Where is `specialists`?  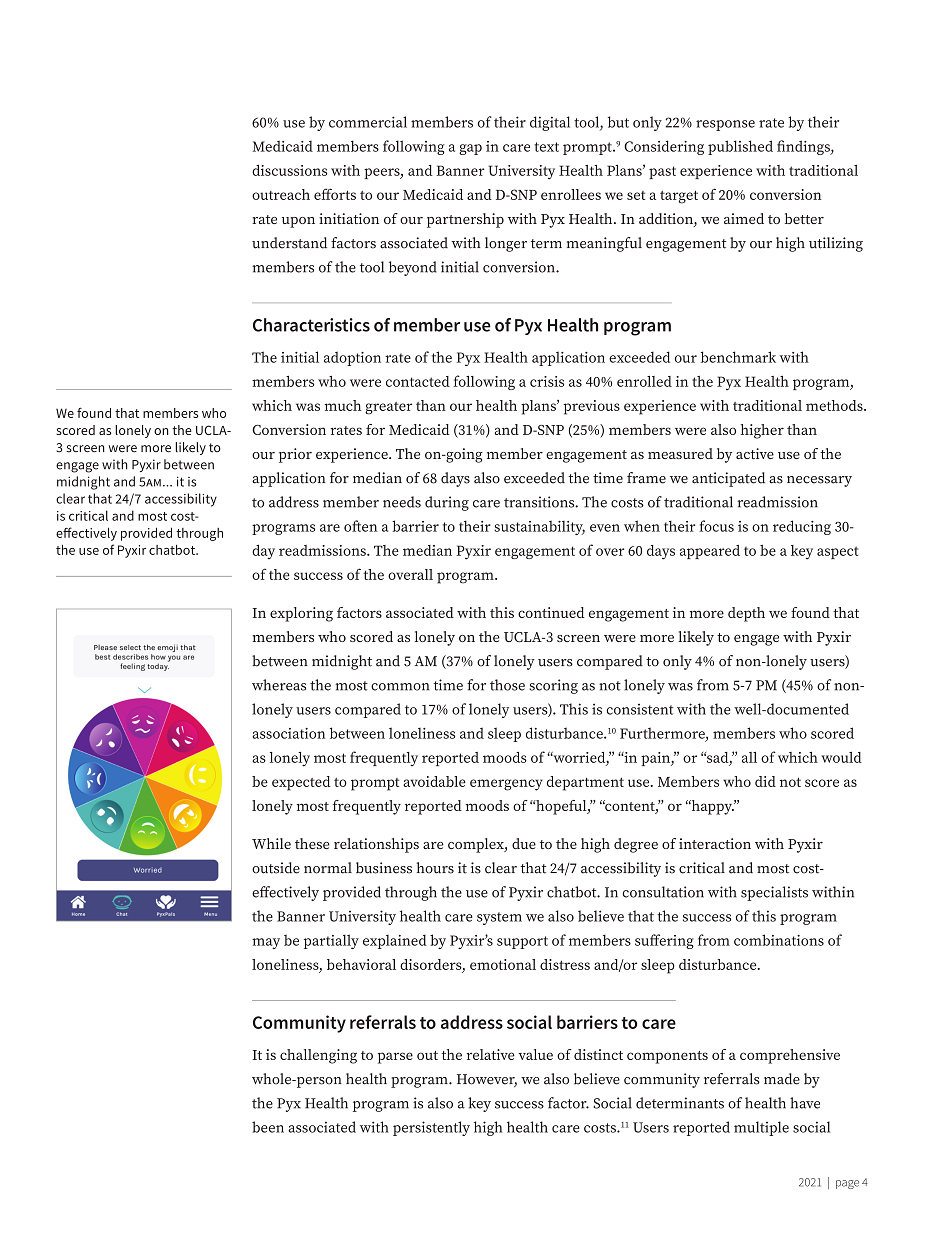
specialists is located at coordinates (774, 893).
